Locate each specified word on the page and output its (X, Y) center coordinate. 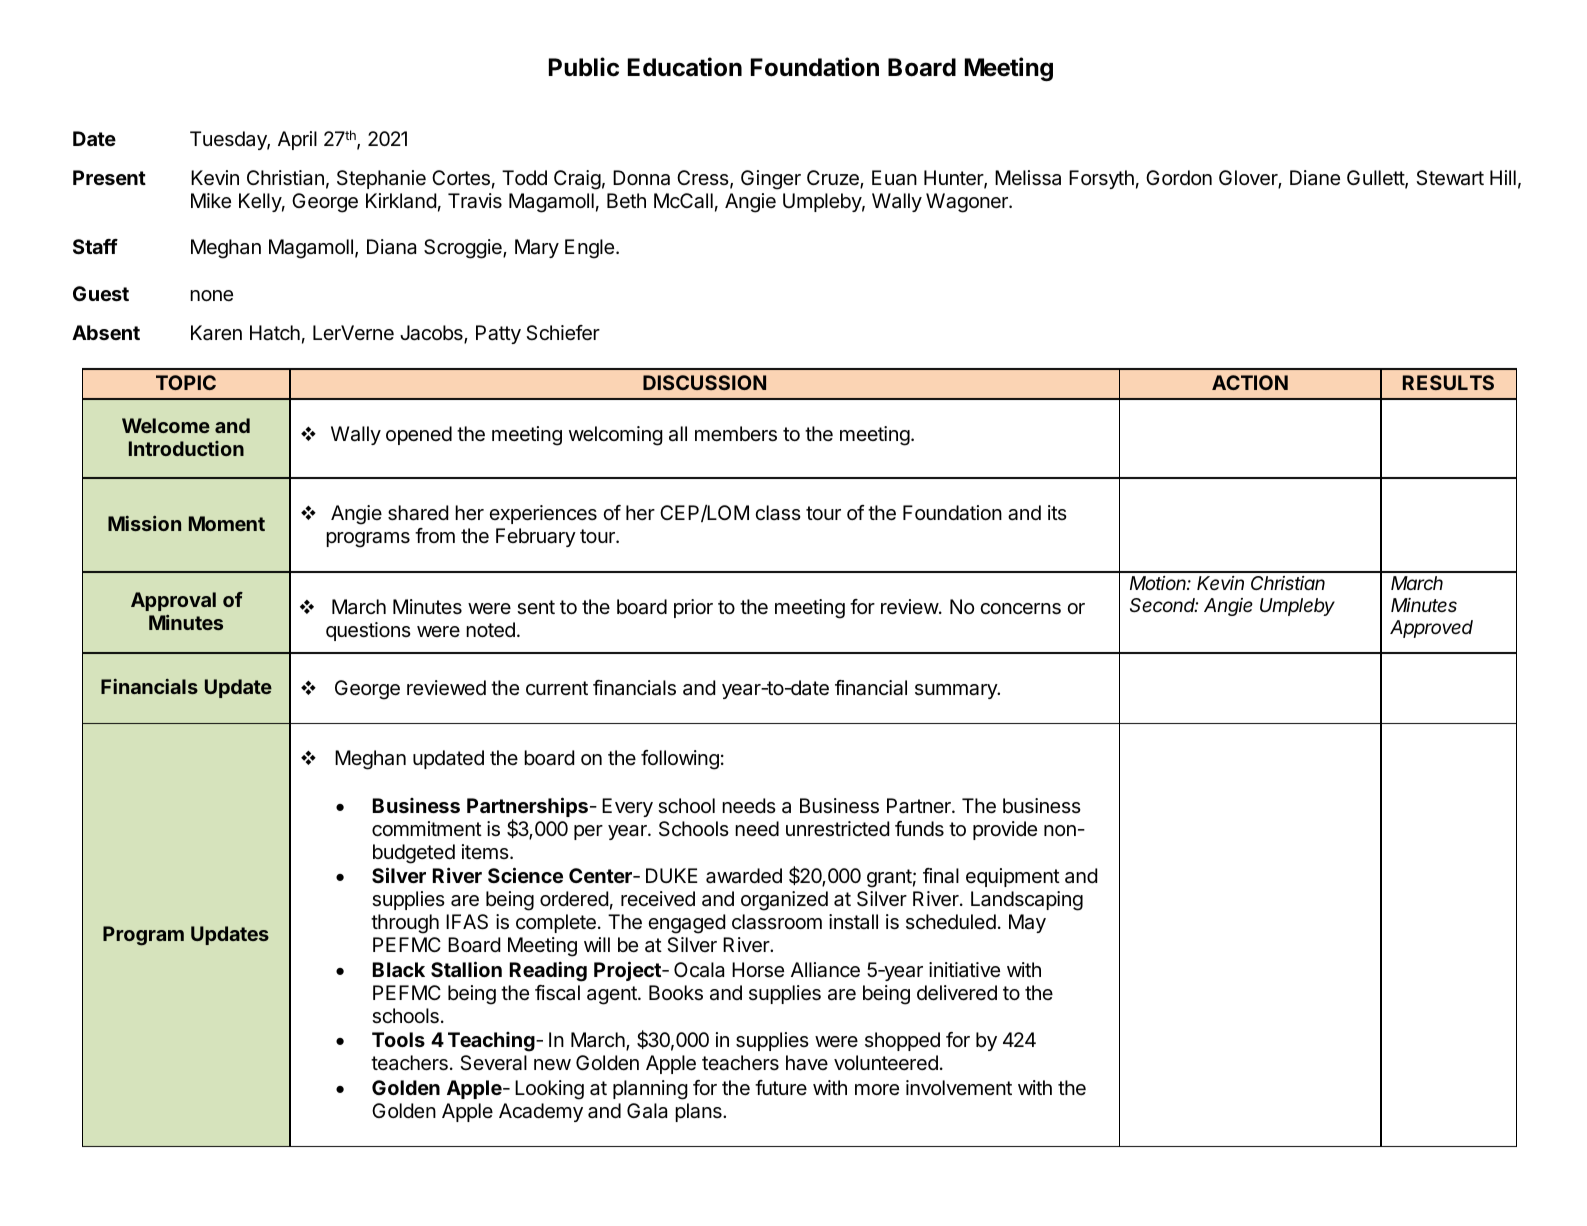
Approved (1431, 629)
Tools (398, 1039)
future (781, 1087)
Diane (1315, 178)
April (297, 140)
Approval (173, 601)
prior (693, 608)
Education (685, 67)
